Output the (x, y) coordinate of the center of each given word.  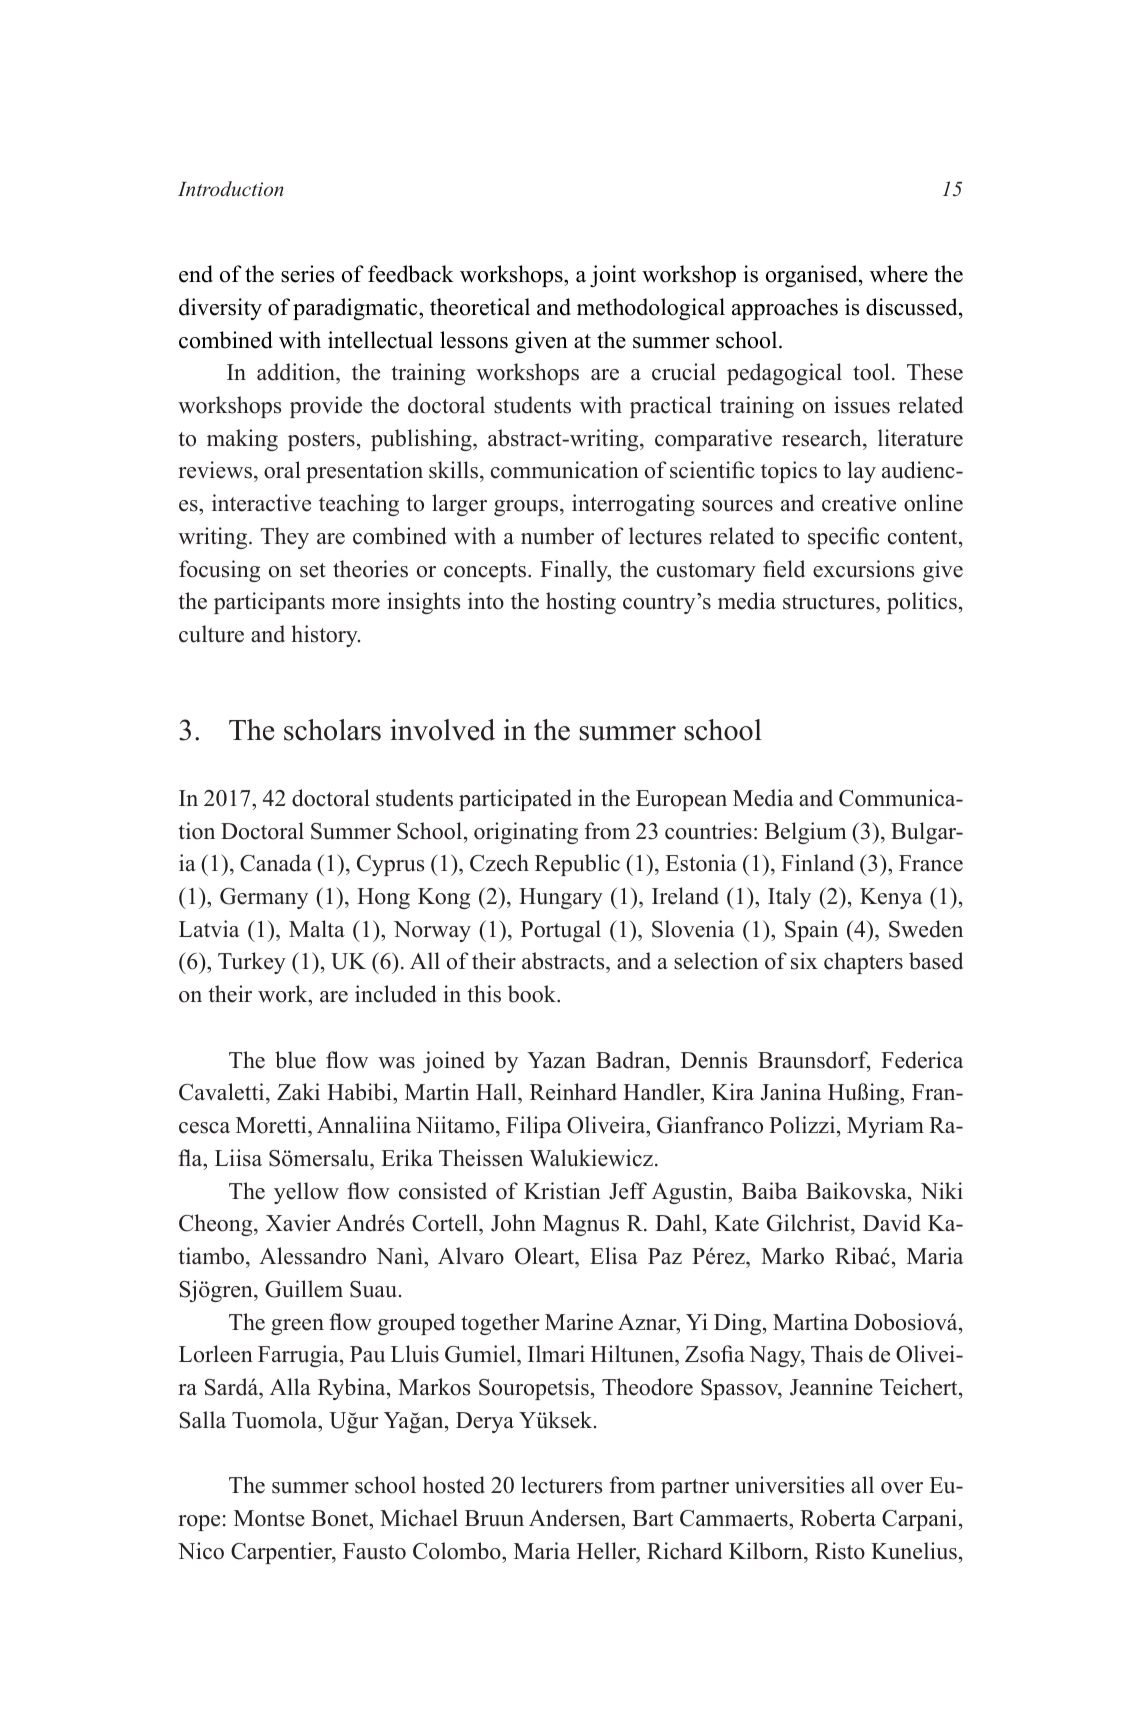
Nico (201, 1551)
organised (813, 276)
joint (613, 276)
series (307, 274)
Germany (264, 898)
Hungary (561, 898)
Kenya (891, 898)
